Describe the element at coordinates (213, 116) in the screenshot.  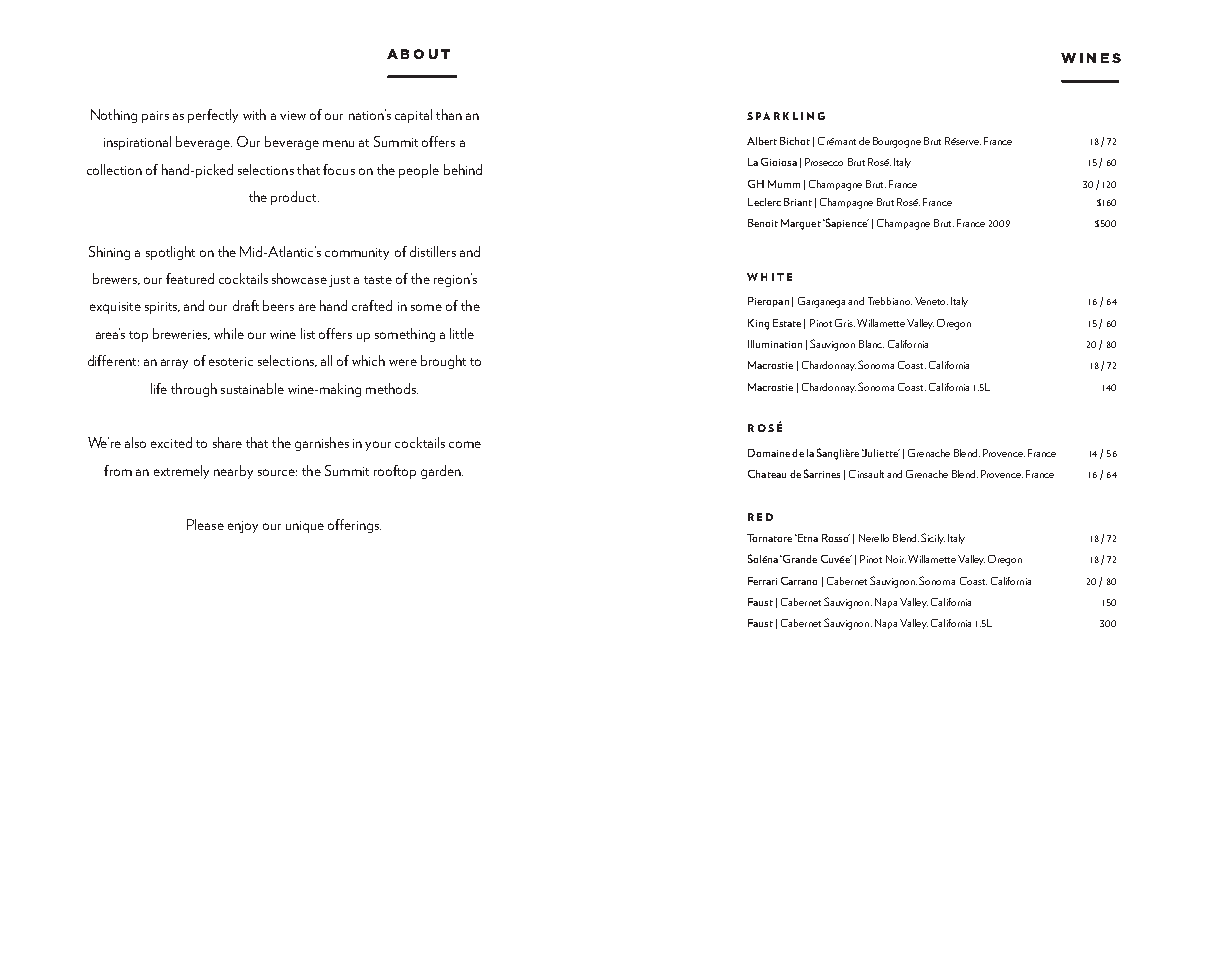
I see `perfectly` at that location.
